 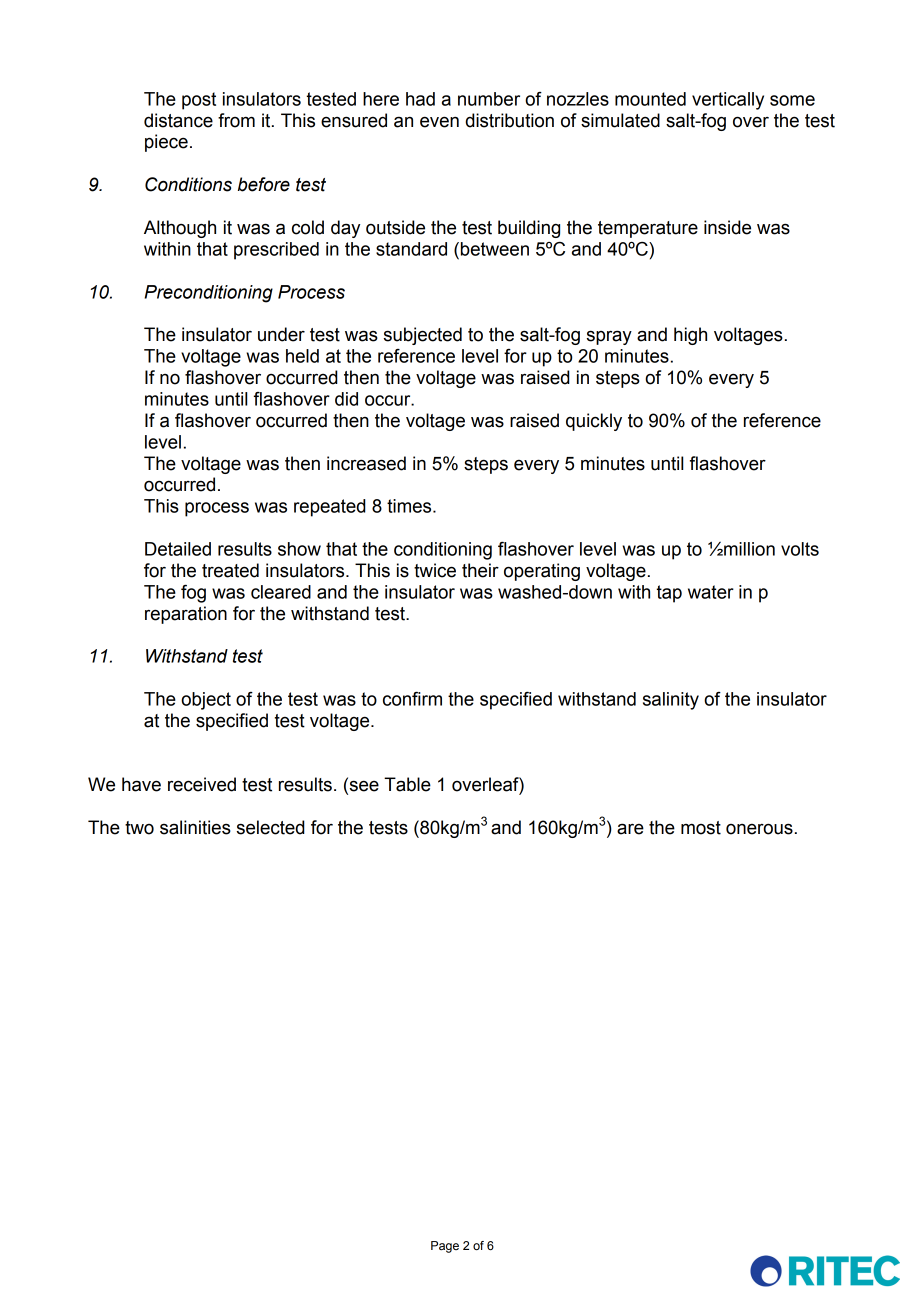 I want to click on Table, so click(x=407, y=784).
